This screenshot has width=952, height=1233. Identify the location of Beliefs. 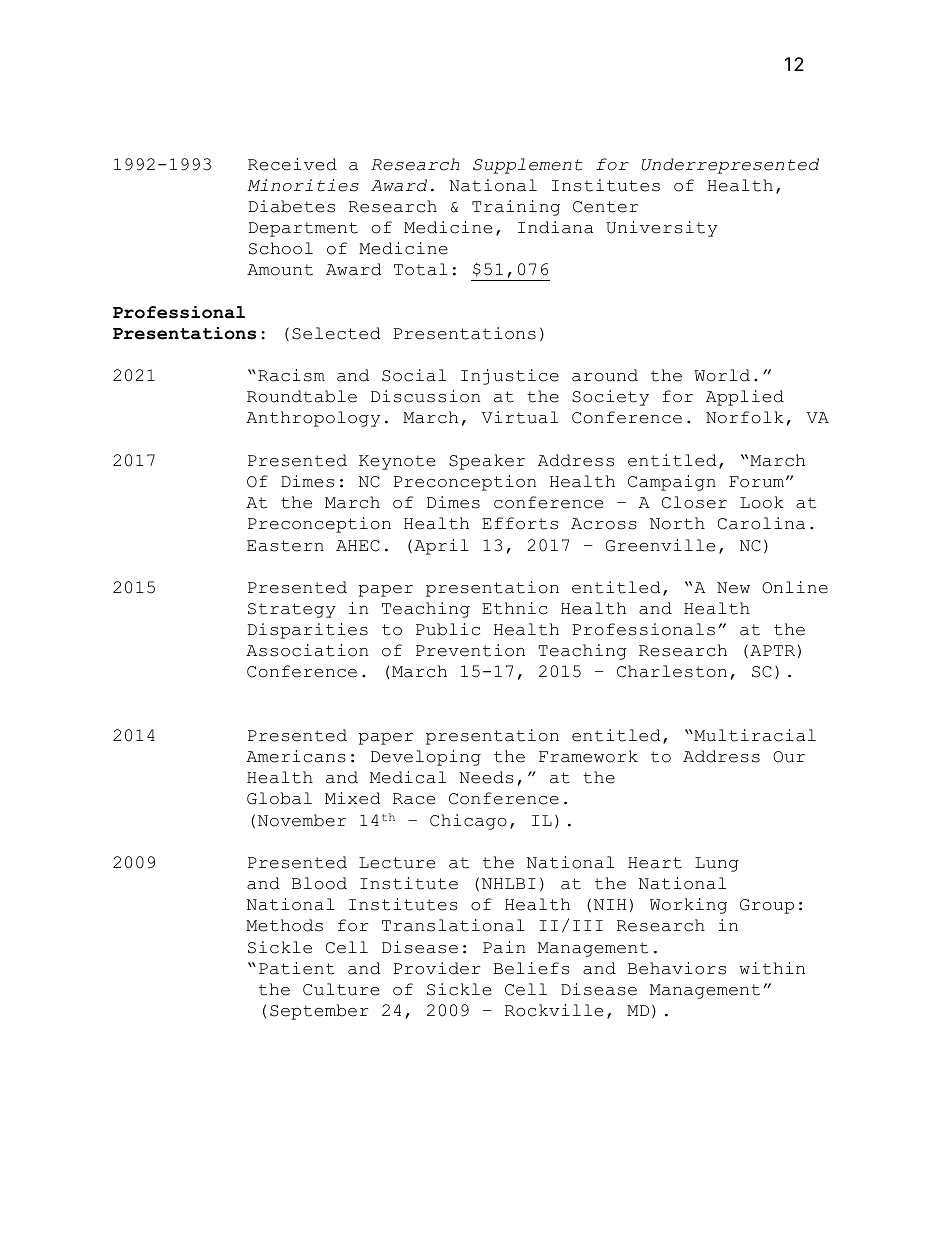
(531, 968).
